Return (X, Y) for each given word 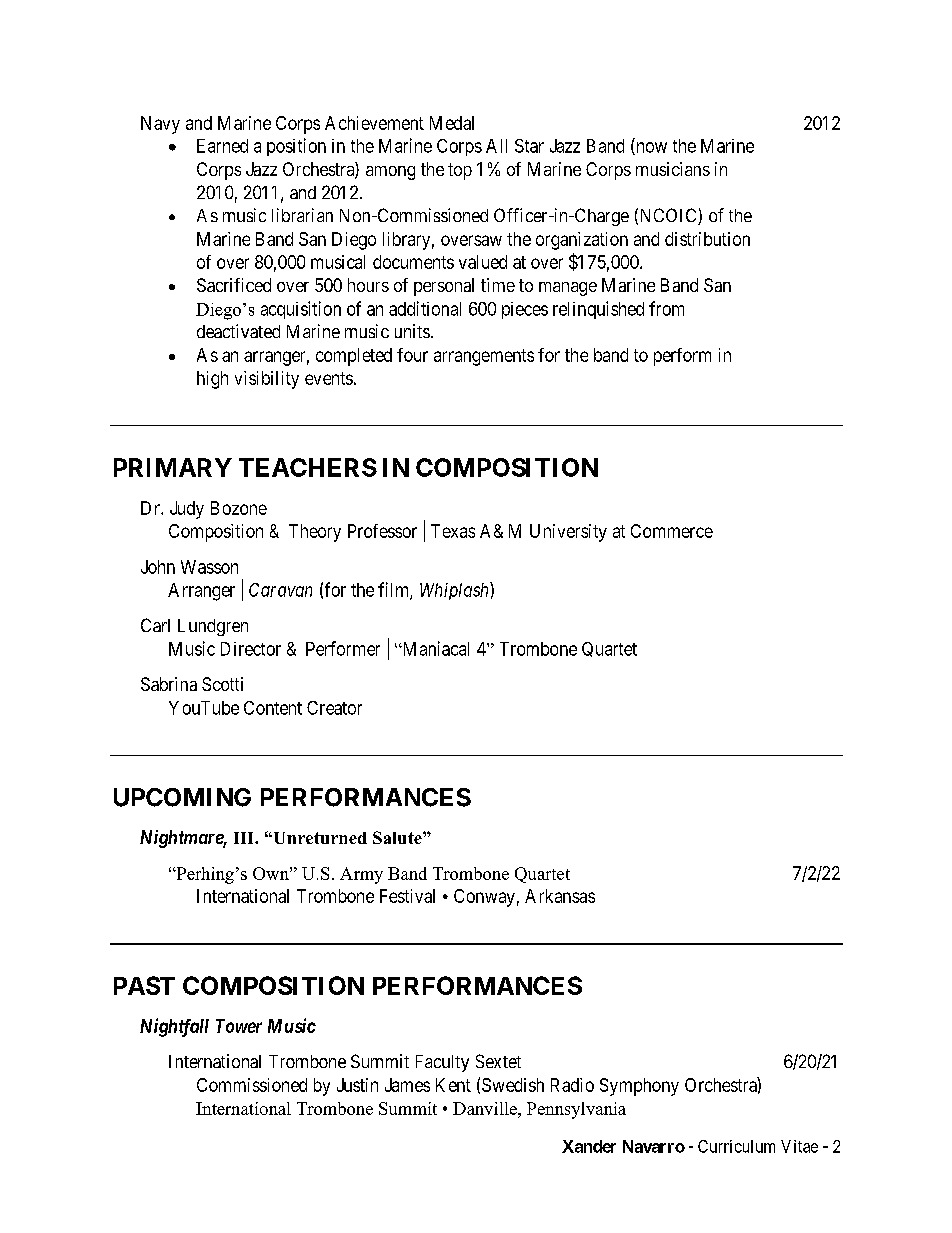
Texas (453, 531)
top (460, 171)
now (650, 148)
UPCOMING (182, 797)
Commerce (672, 531)
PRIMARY (173, 467)
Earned (222, 146)
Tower (239, 1026)
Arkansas (560, 896)
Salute (398, 837)
